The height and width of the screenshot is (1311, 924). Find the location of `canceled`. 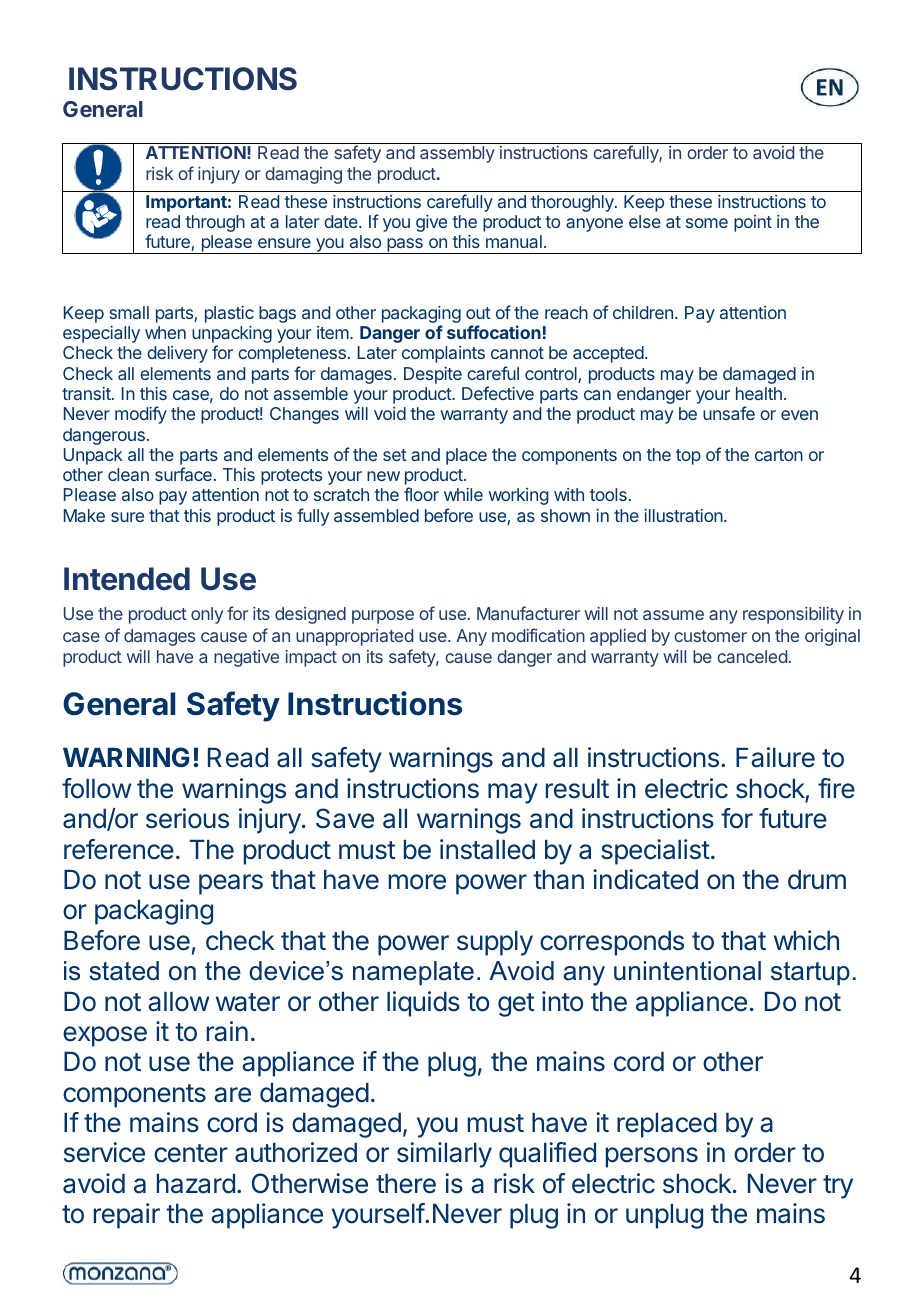

canceled is located at coordinates (752, 656).
